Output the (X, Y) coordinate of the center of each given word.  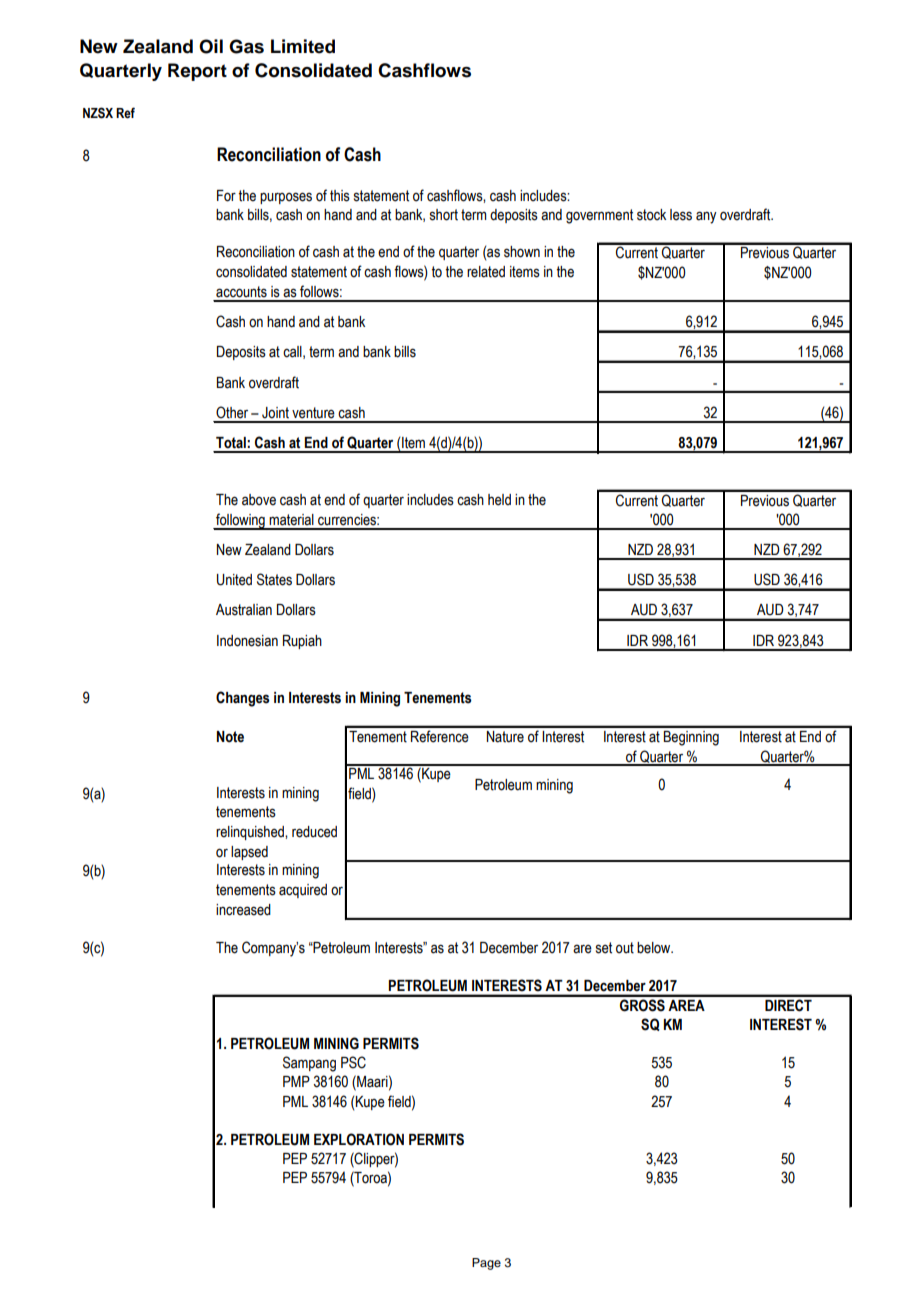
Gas (246, 46)
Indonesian (247, 641)
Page (486, 1264)
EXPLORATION (359, 1139)
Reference (440, 736)
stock (651, 215)
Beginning (691, 738)
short (444, 215)
